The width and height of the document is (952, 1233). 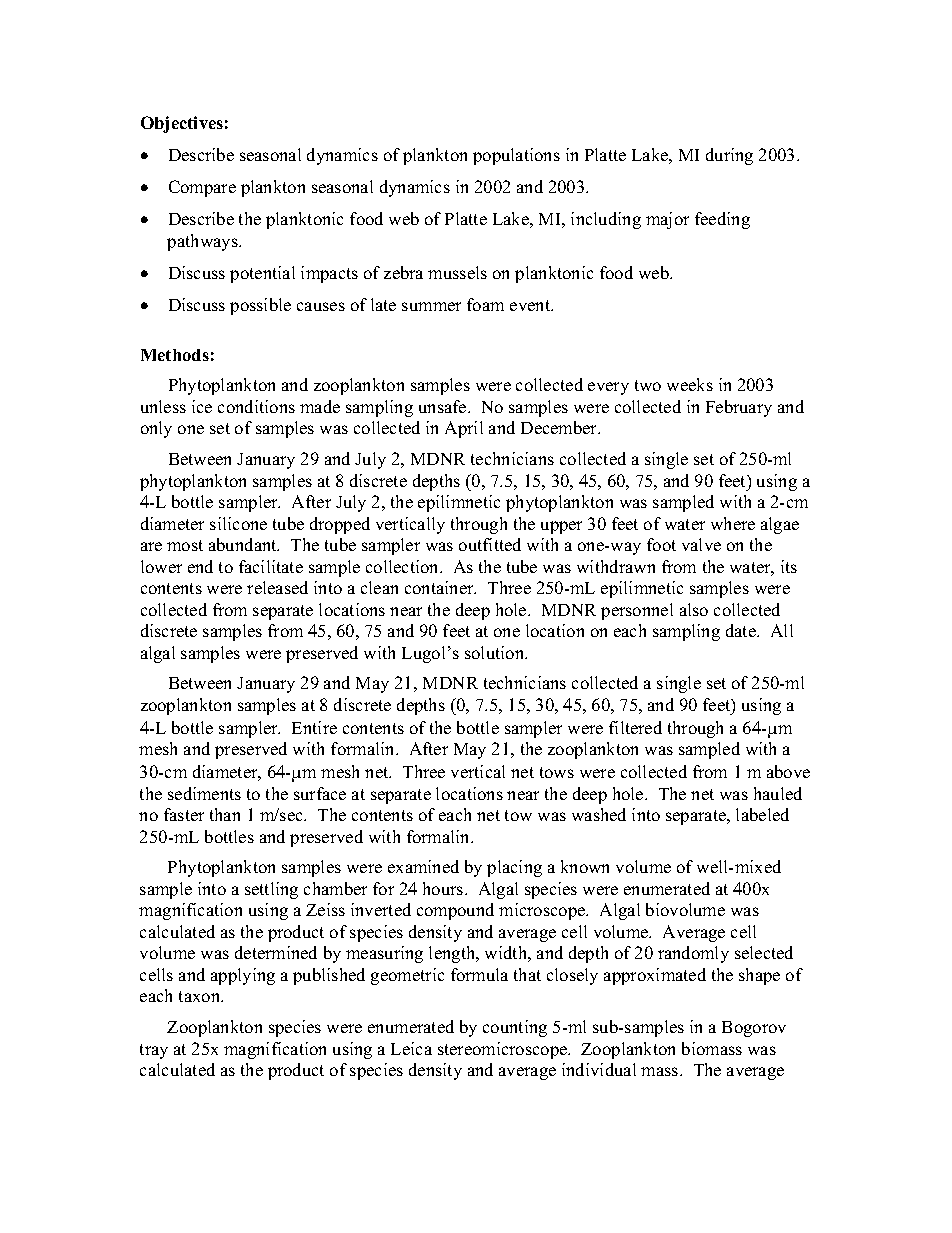 What do you see at coordinates (201, 996) in the document?
I see `taxon` at bounding box center [201, 996].
